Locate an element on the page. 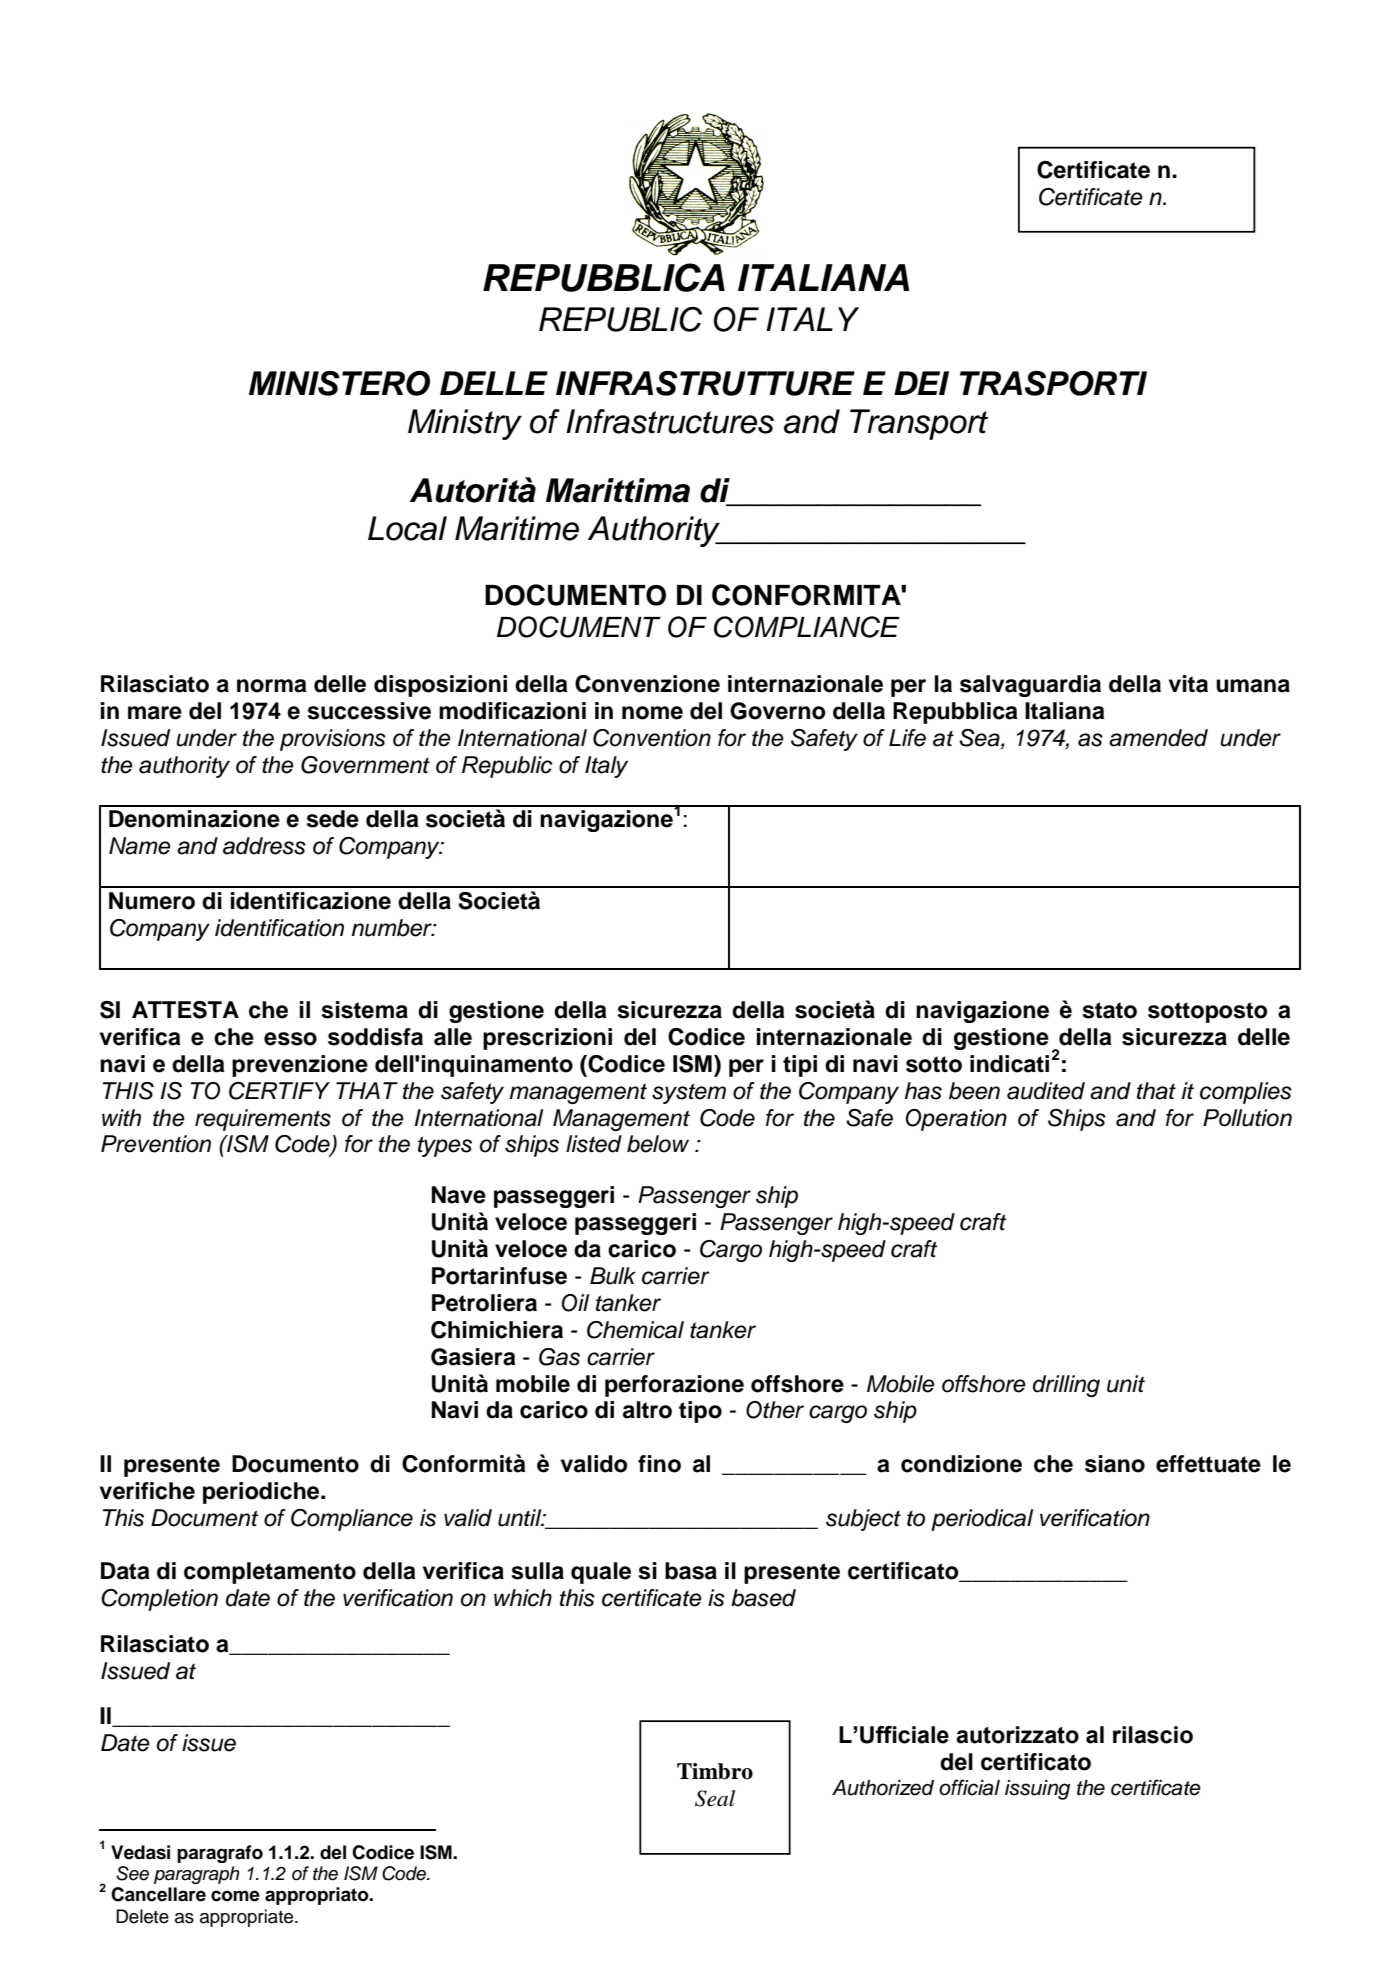 The height and width of the page is (1967, 1391). Chemical is located at coordinates (635, 1330).
